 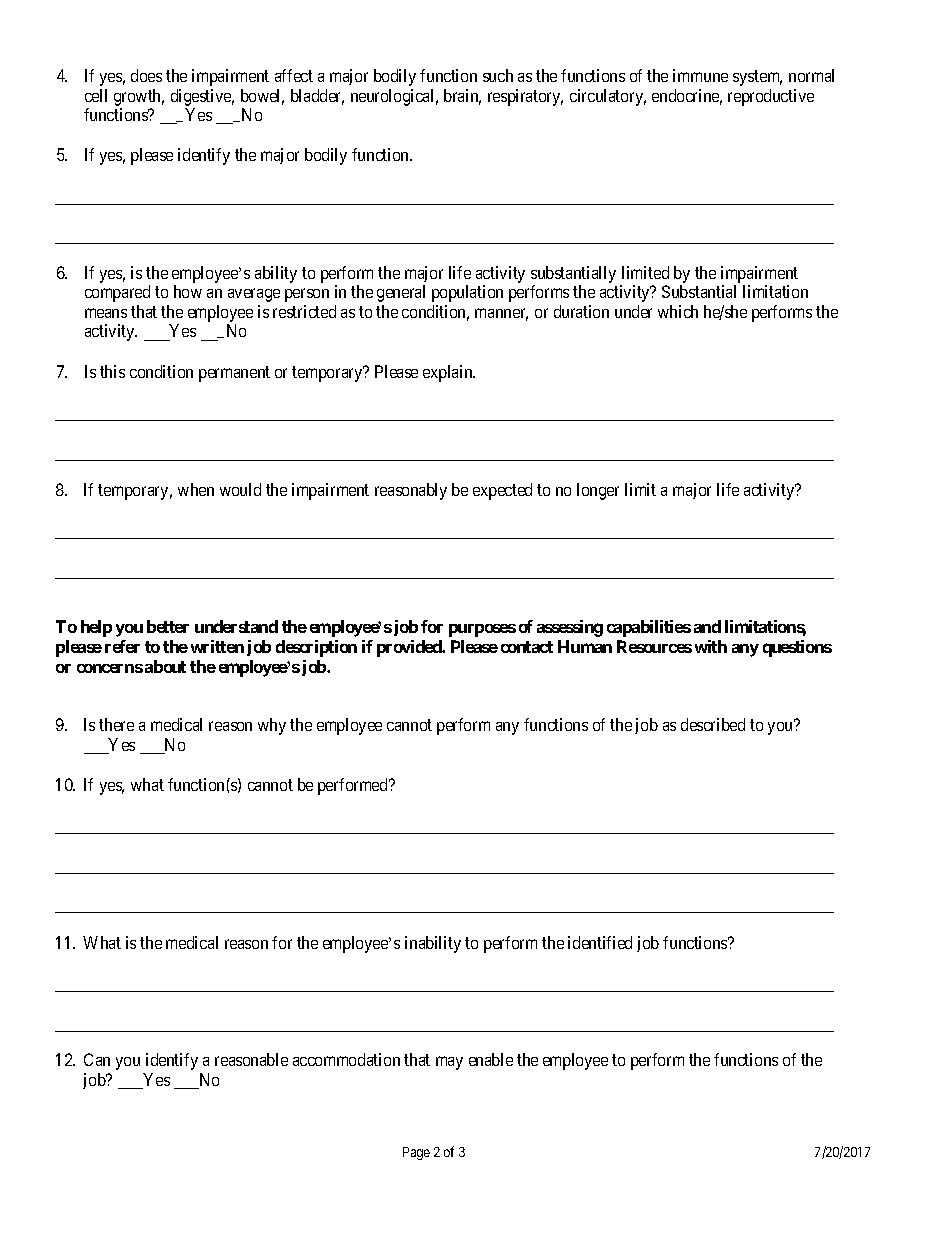 I want to click on identified, so click(x=600, y=942).
